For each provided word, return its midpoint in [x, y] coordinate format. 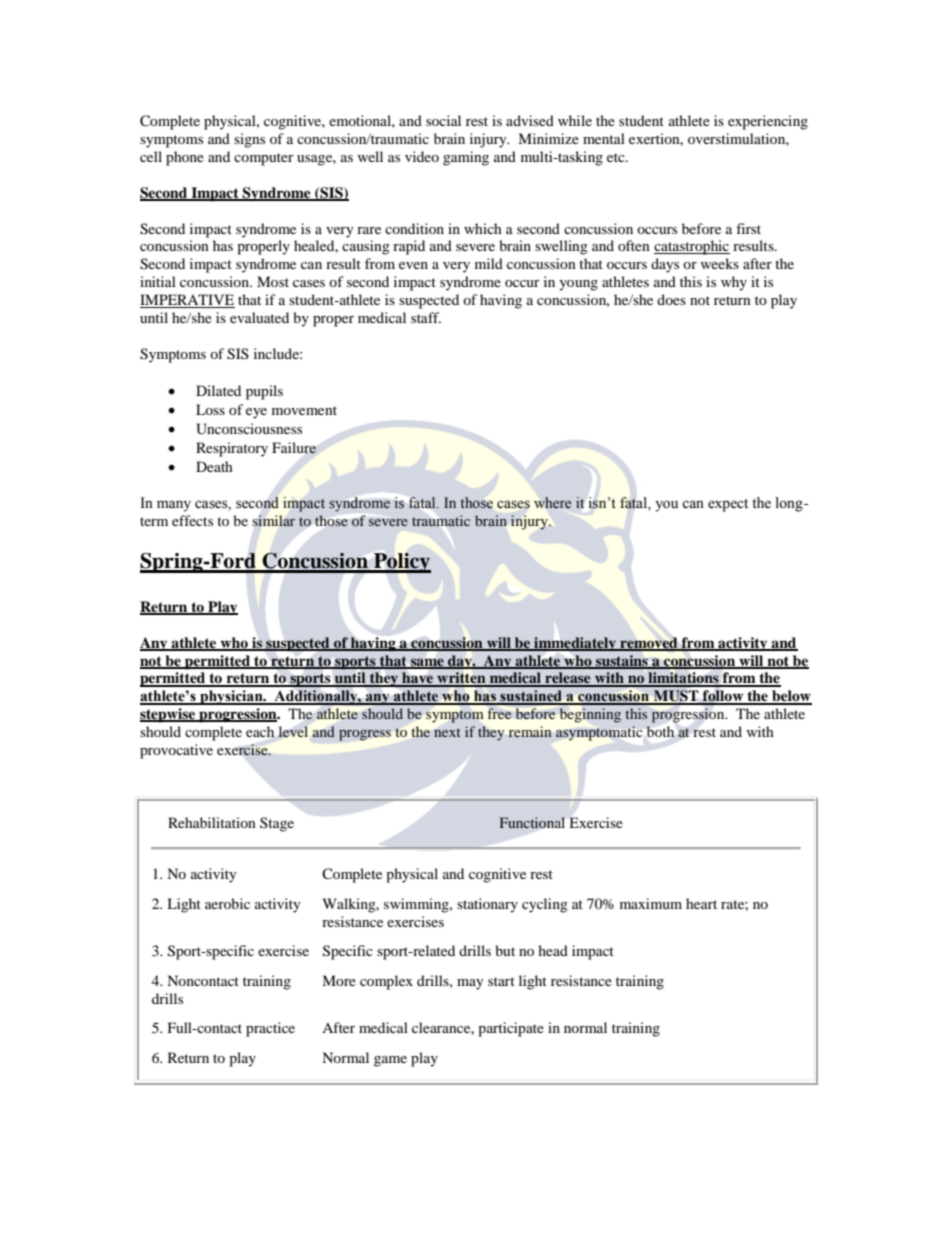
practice [270, 1029]
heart [701, 903]
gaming [466, 158]
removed [649, 643]
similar [273, 520]
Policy [401, 563]
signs [249, 140]
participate [511, 1029]
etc [617, 157]
